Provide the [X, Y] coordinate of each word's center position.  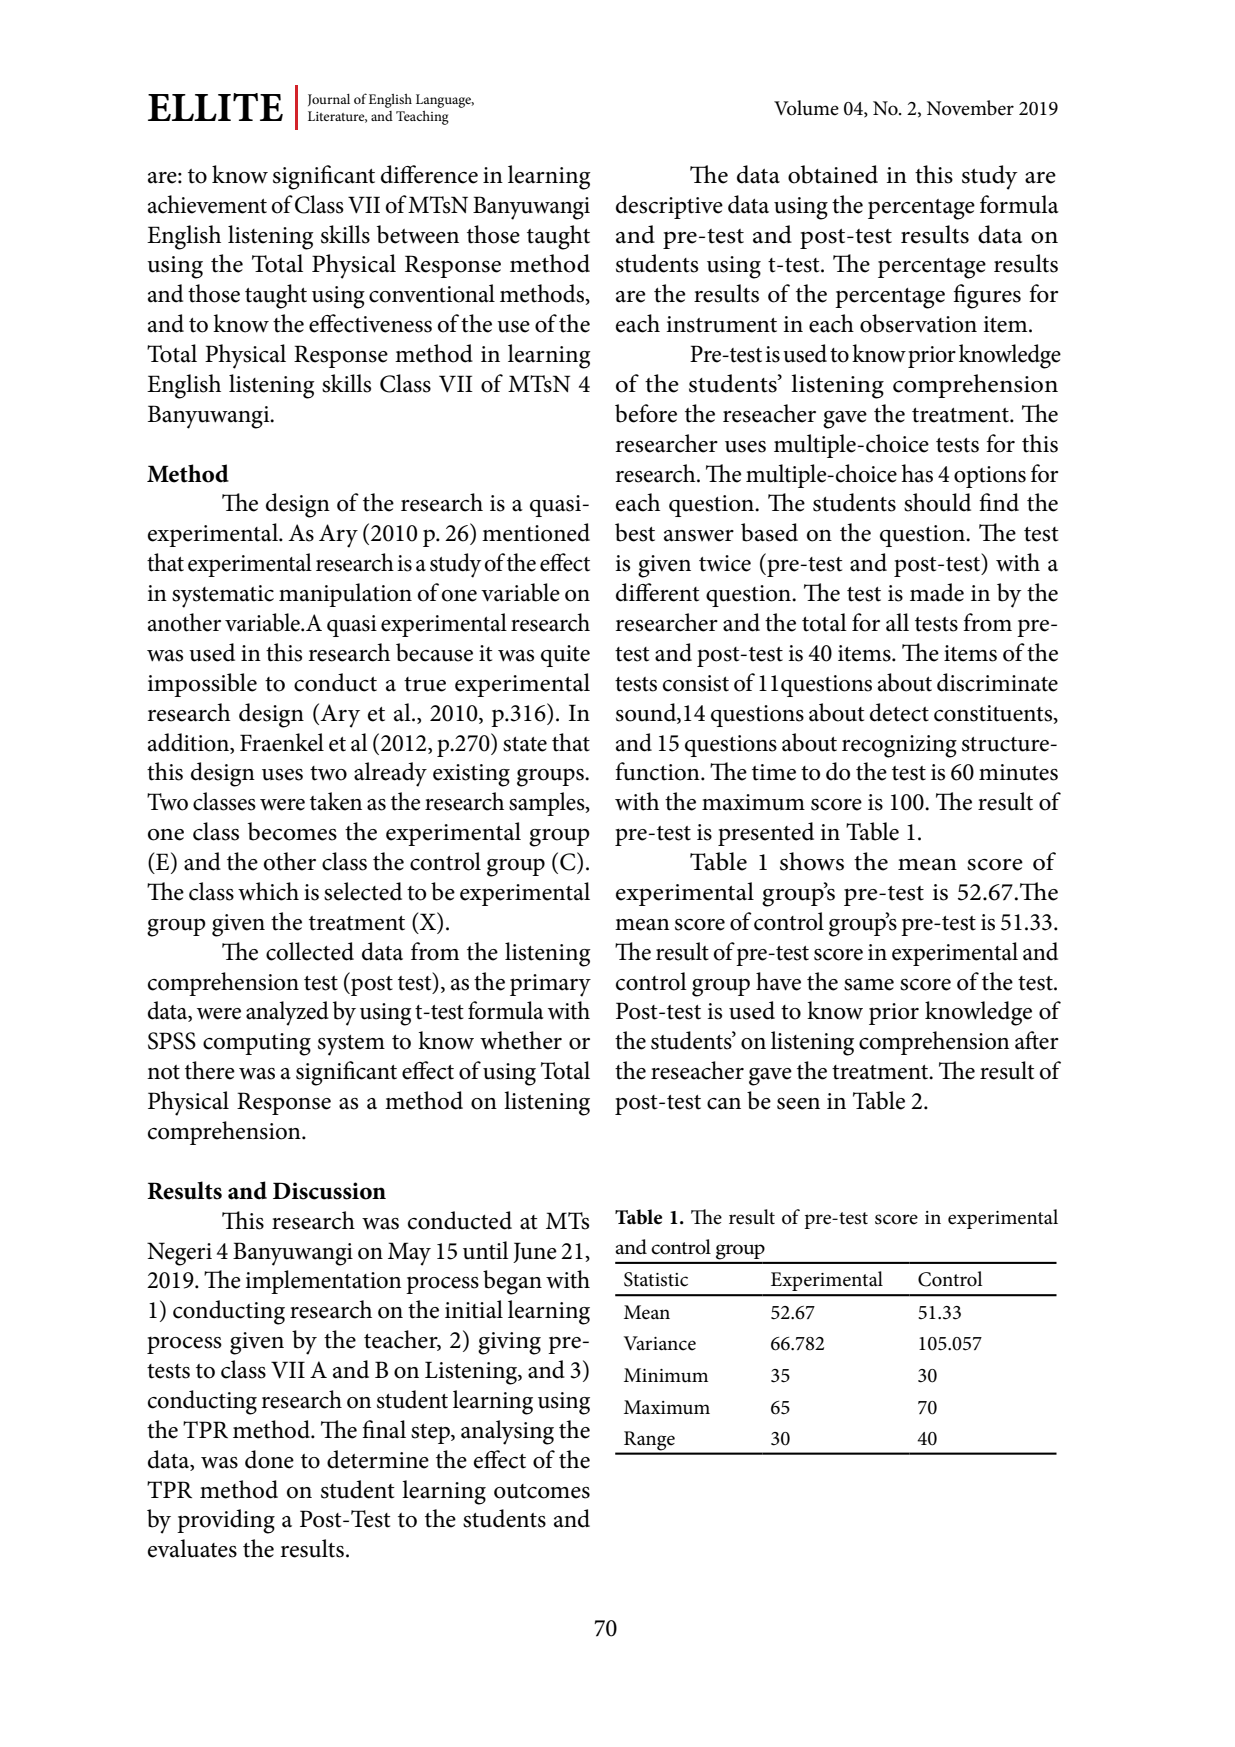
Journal [329, 100]
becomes [292, 831]
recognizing [899, 746]
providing [226, 1521]
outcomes [542, 1491]
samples [548, 804]
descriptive [669, 207]
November [970, 108]
